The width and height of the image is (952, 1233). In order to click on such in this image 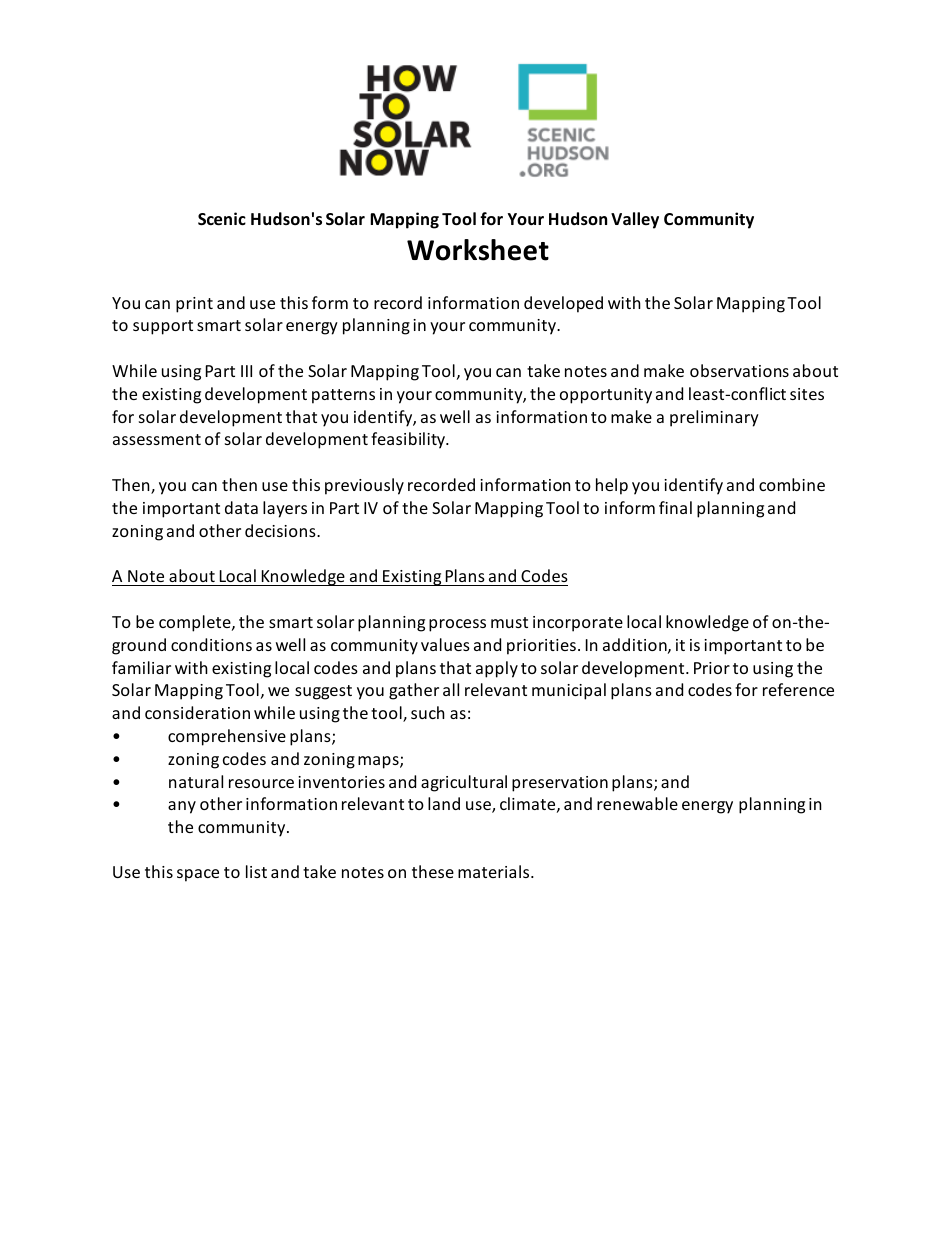, I will do `click(428, 712)`.
